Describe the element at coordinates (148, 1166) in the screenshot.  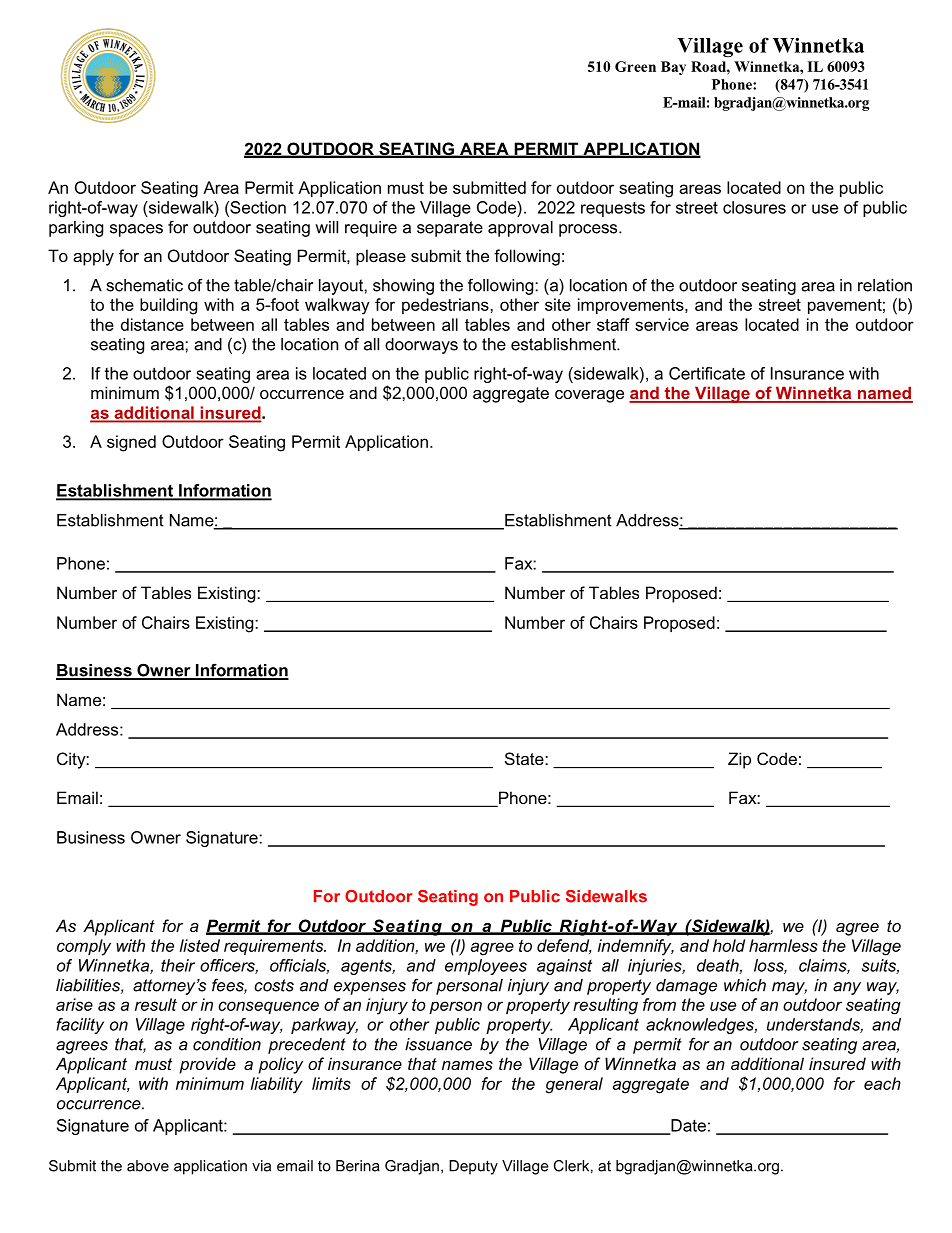
I see `above` at that location.
